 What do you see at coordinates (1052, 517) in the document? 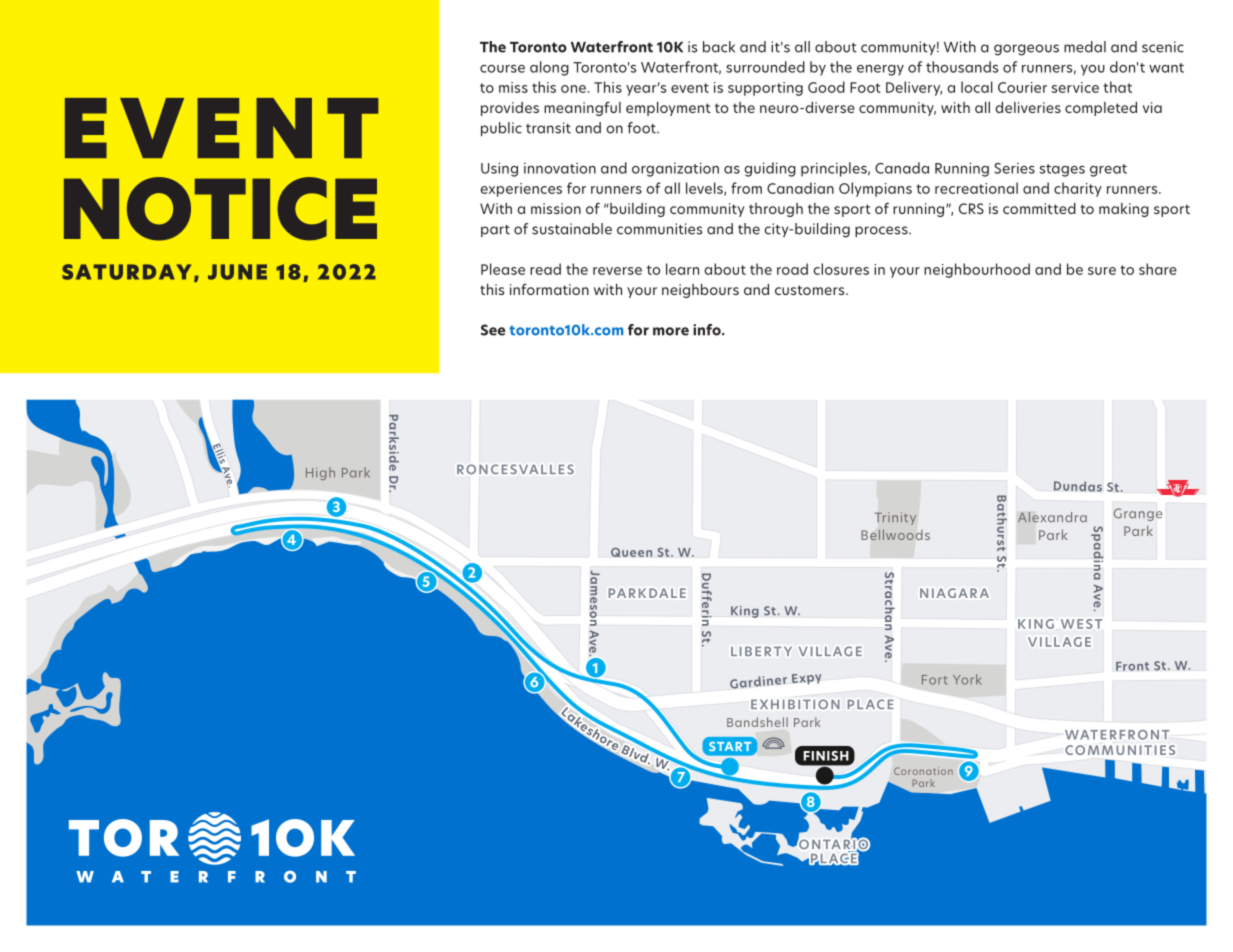
I see `Alexandra` at bounding box center [1052, 517].
